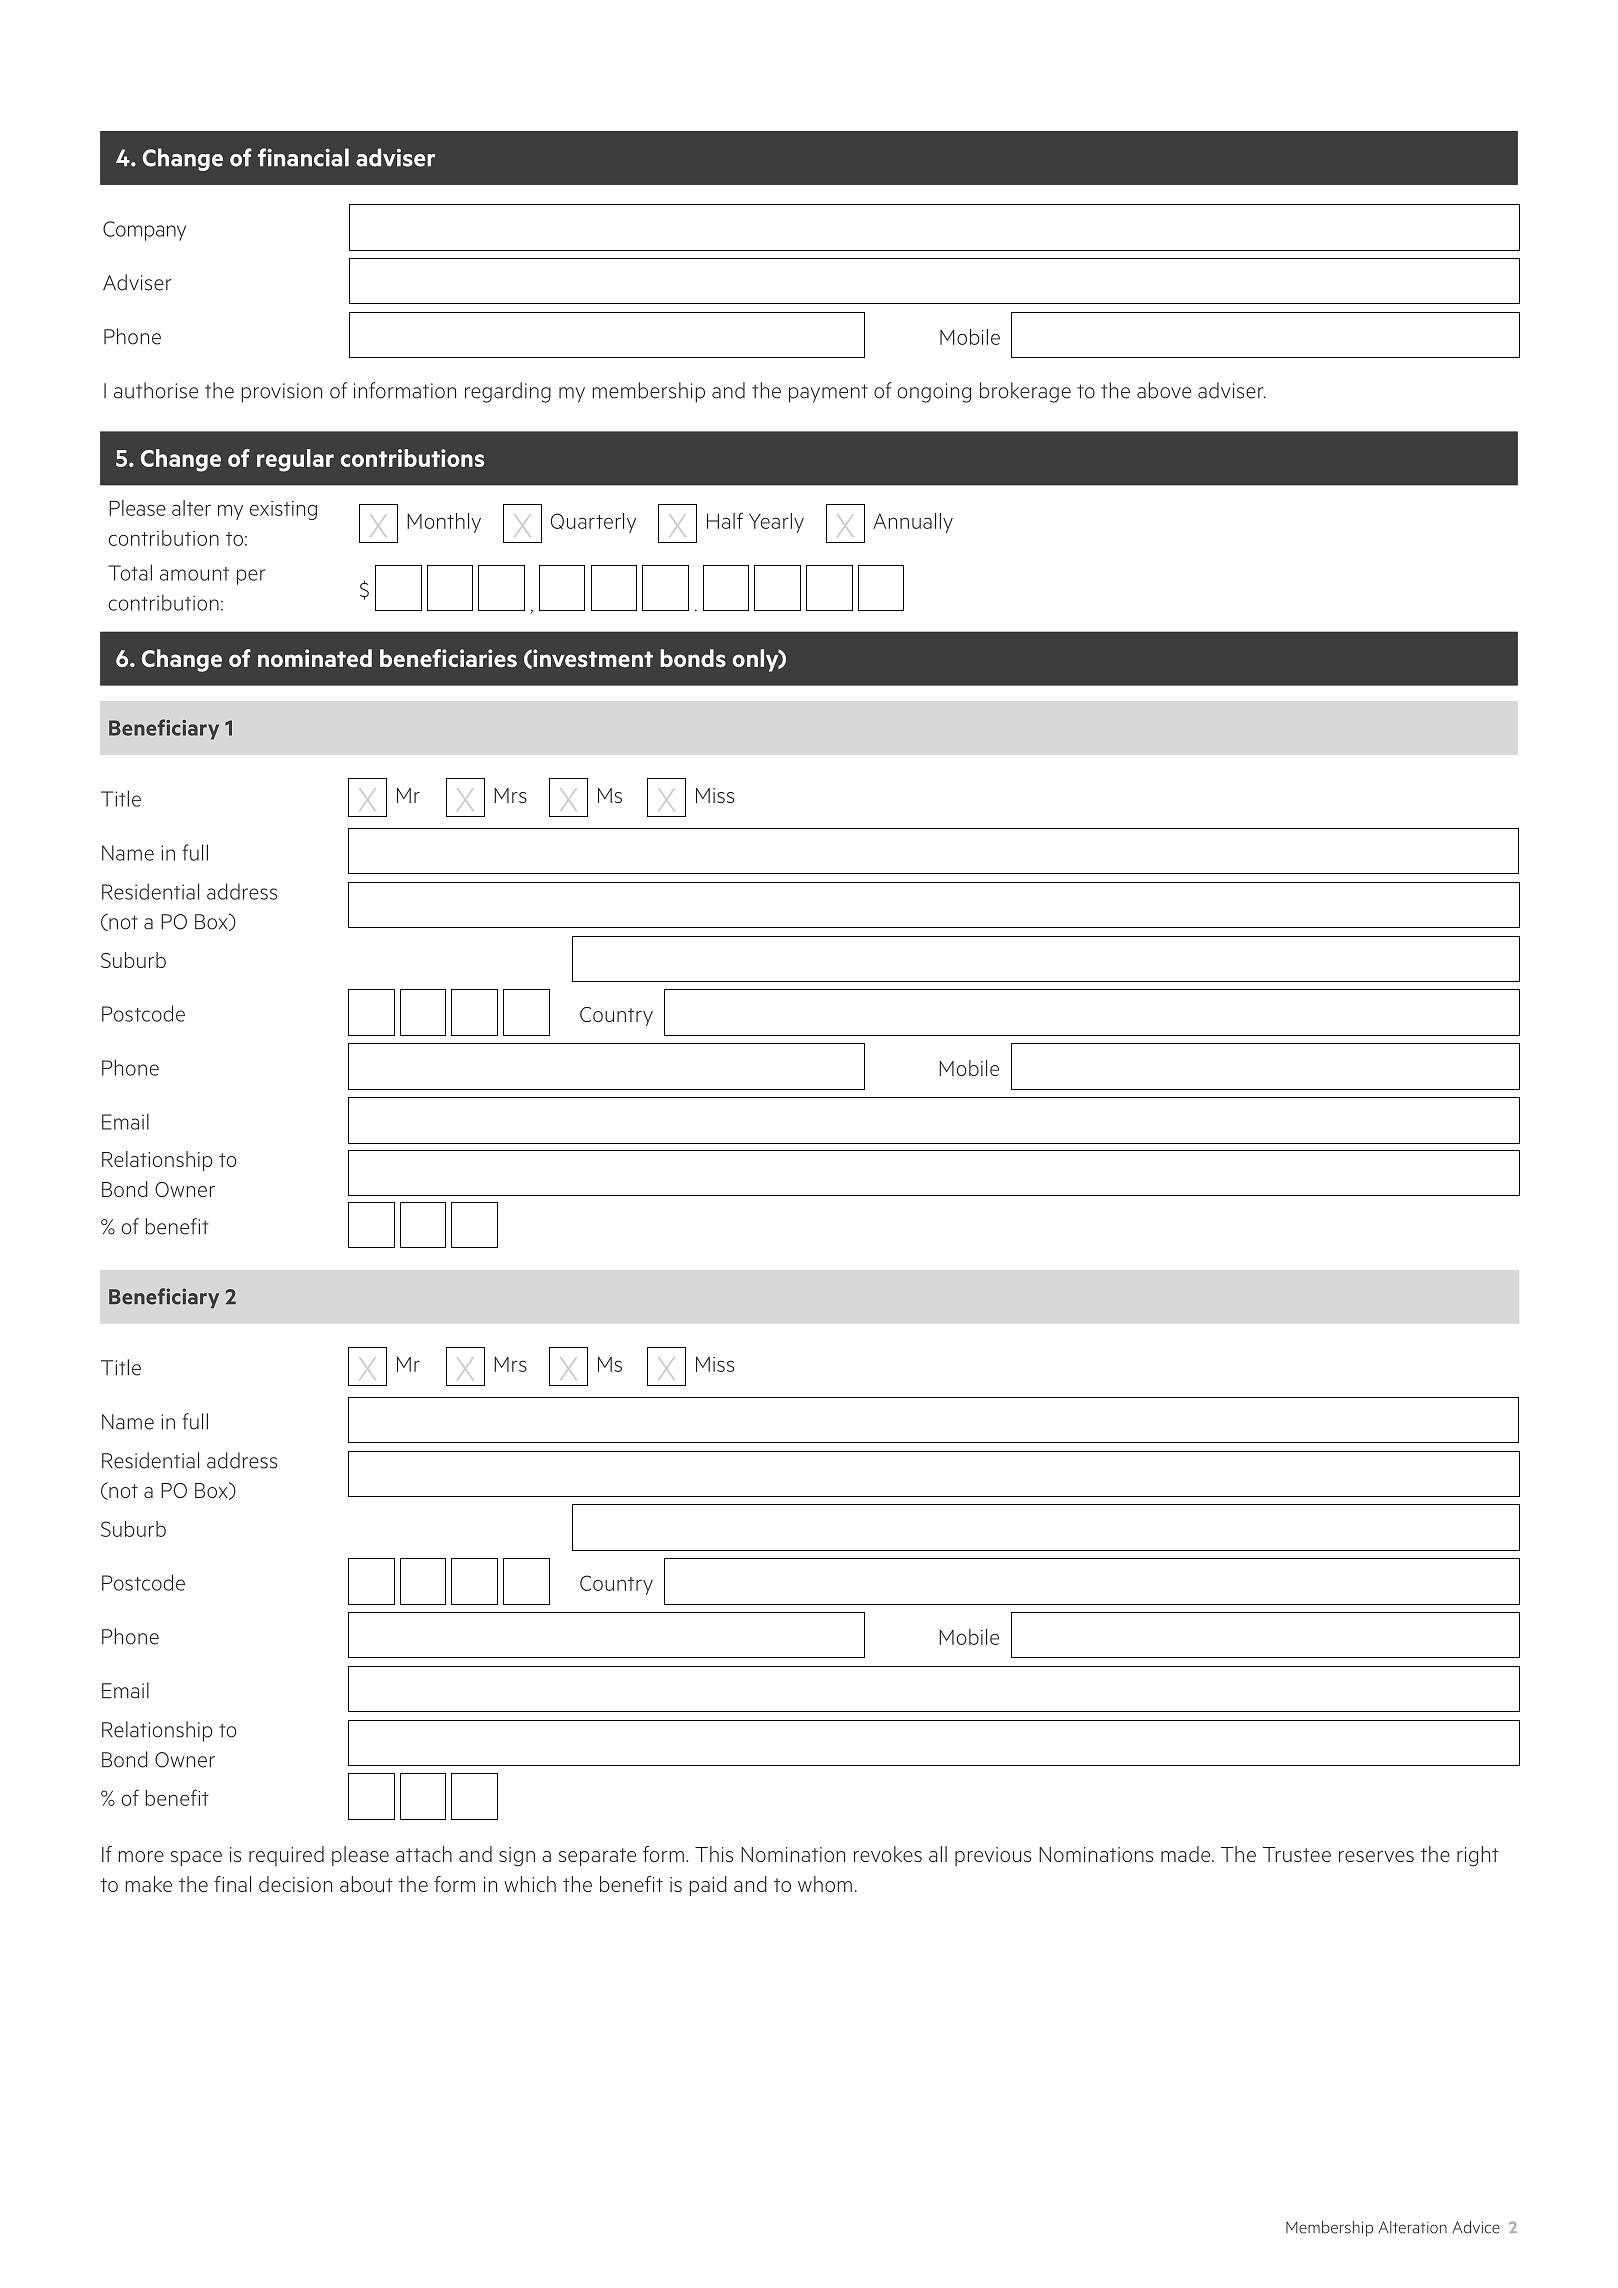 This document has height=2288, width=1618. What do you see at coordinates (1476, 2227) in the document?
I see `Advice` at bounding box center [1476, 2227].
